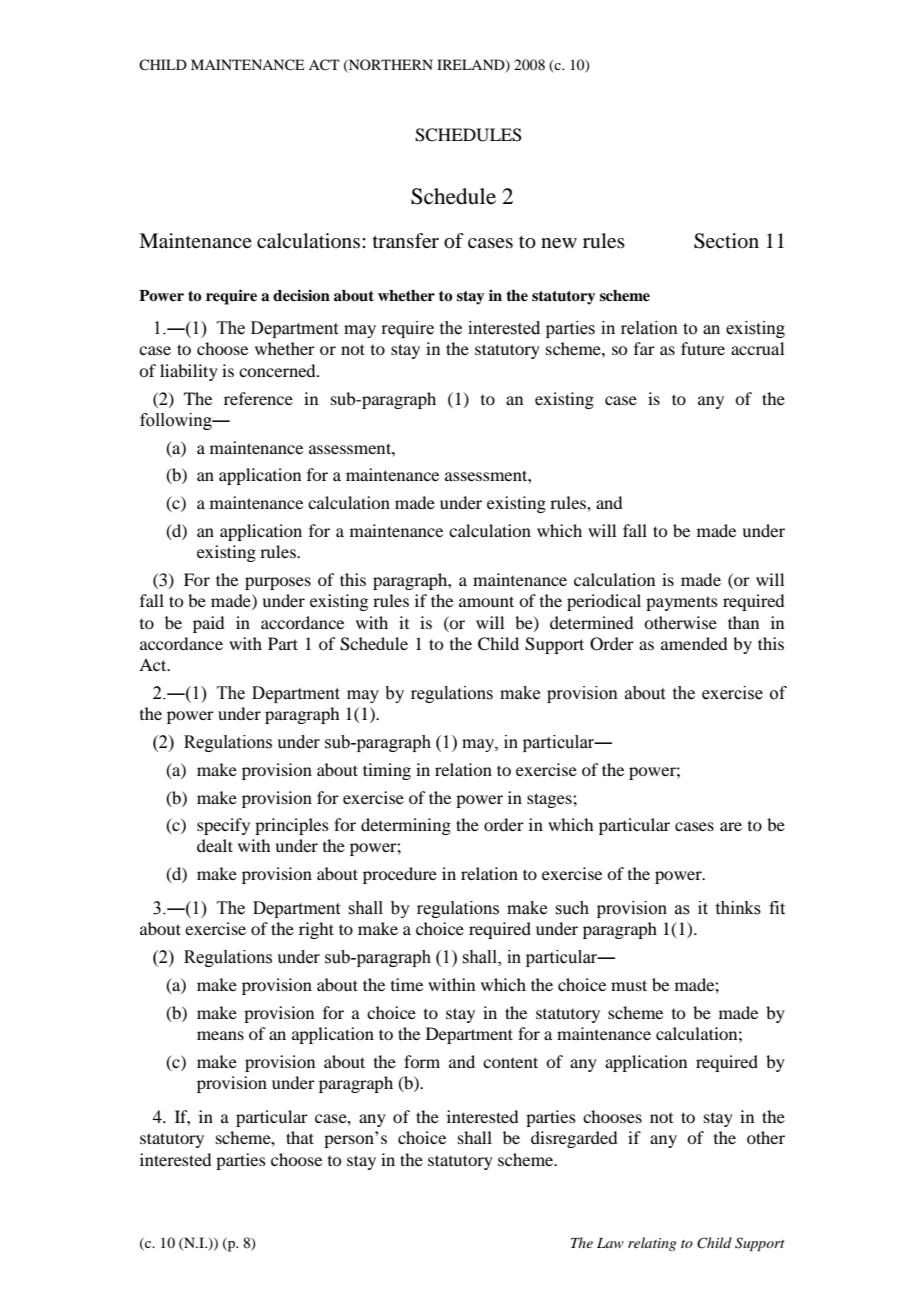 The image size is (924, 1308). I want to click on IRELAND, so click(472, 66).
